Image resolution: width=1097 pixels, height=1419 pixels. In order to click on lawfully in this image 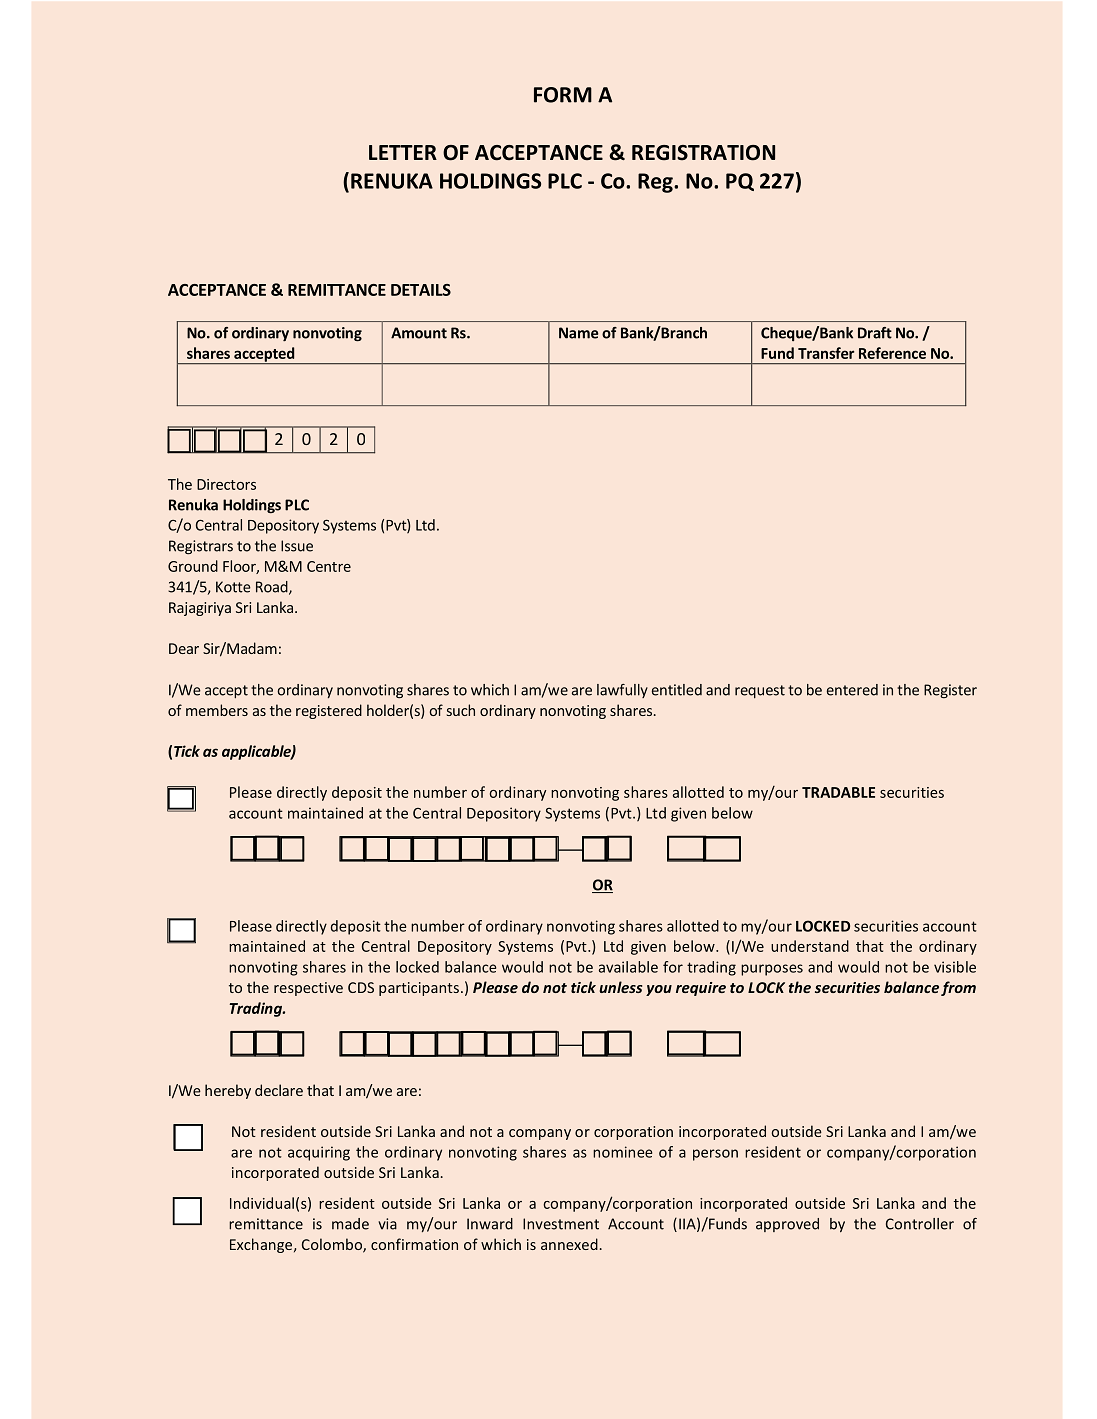, I will do `click(622, 691)`.
